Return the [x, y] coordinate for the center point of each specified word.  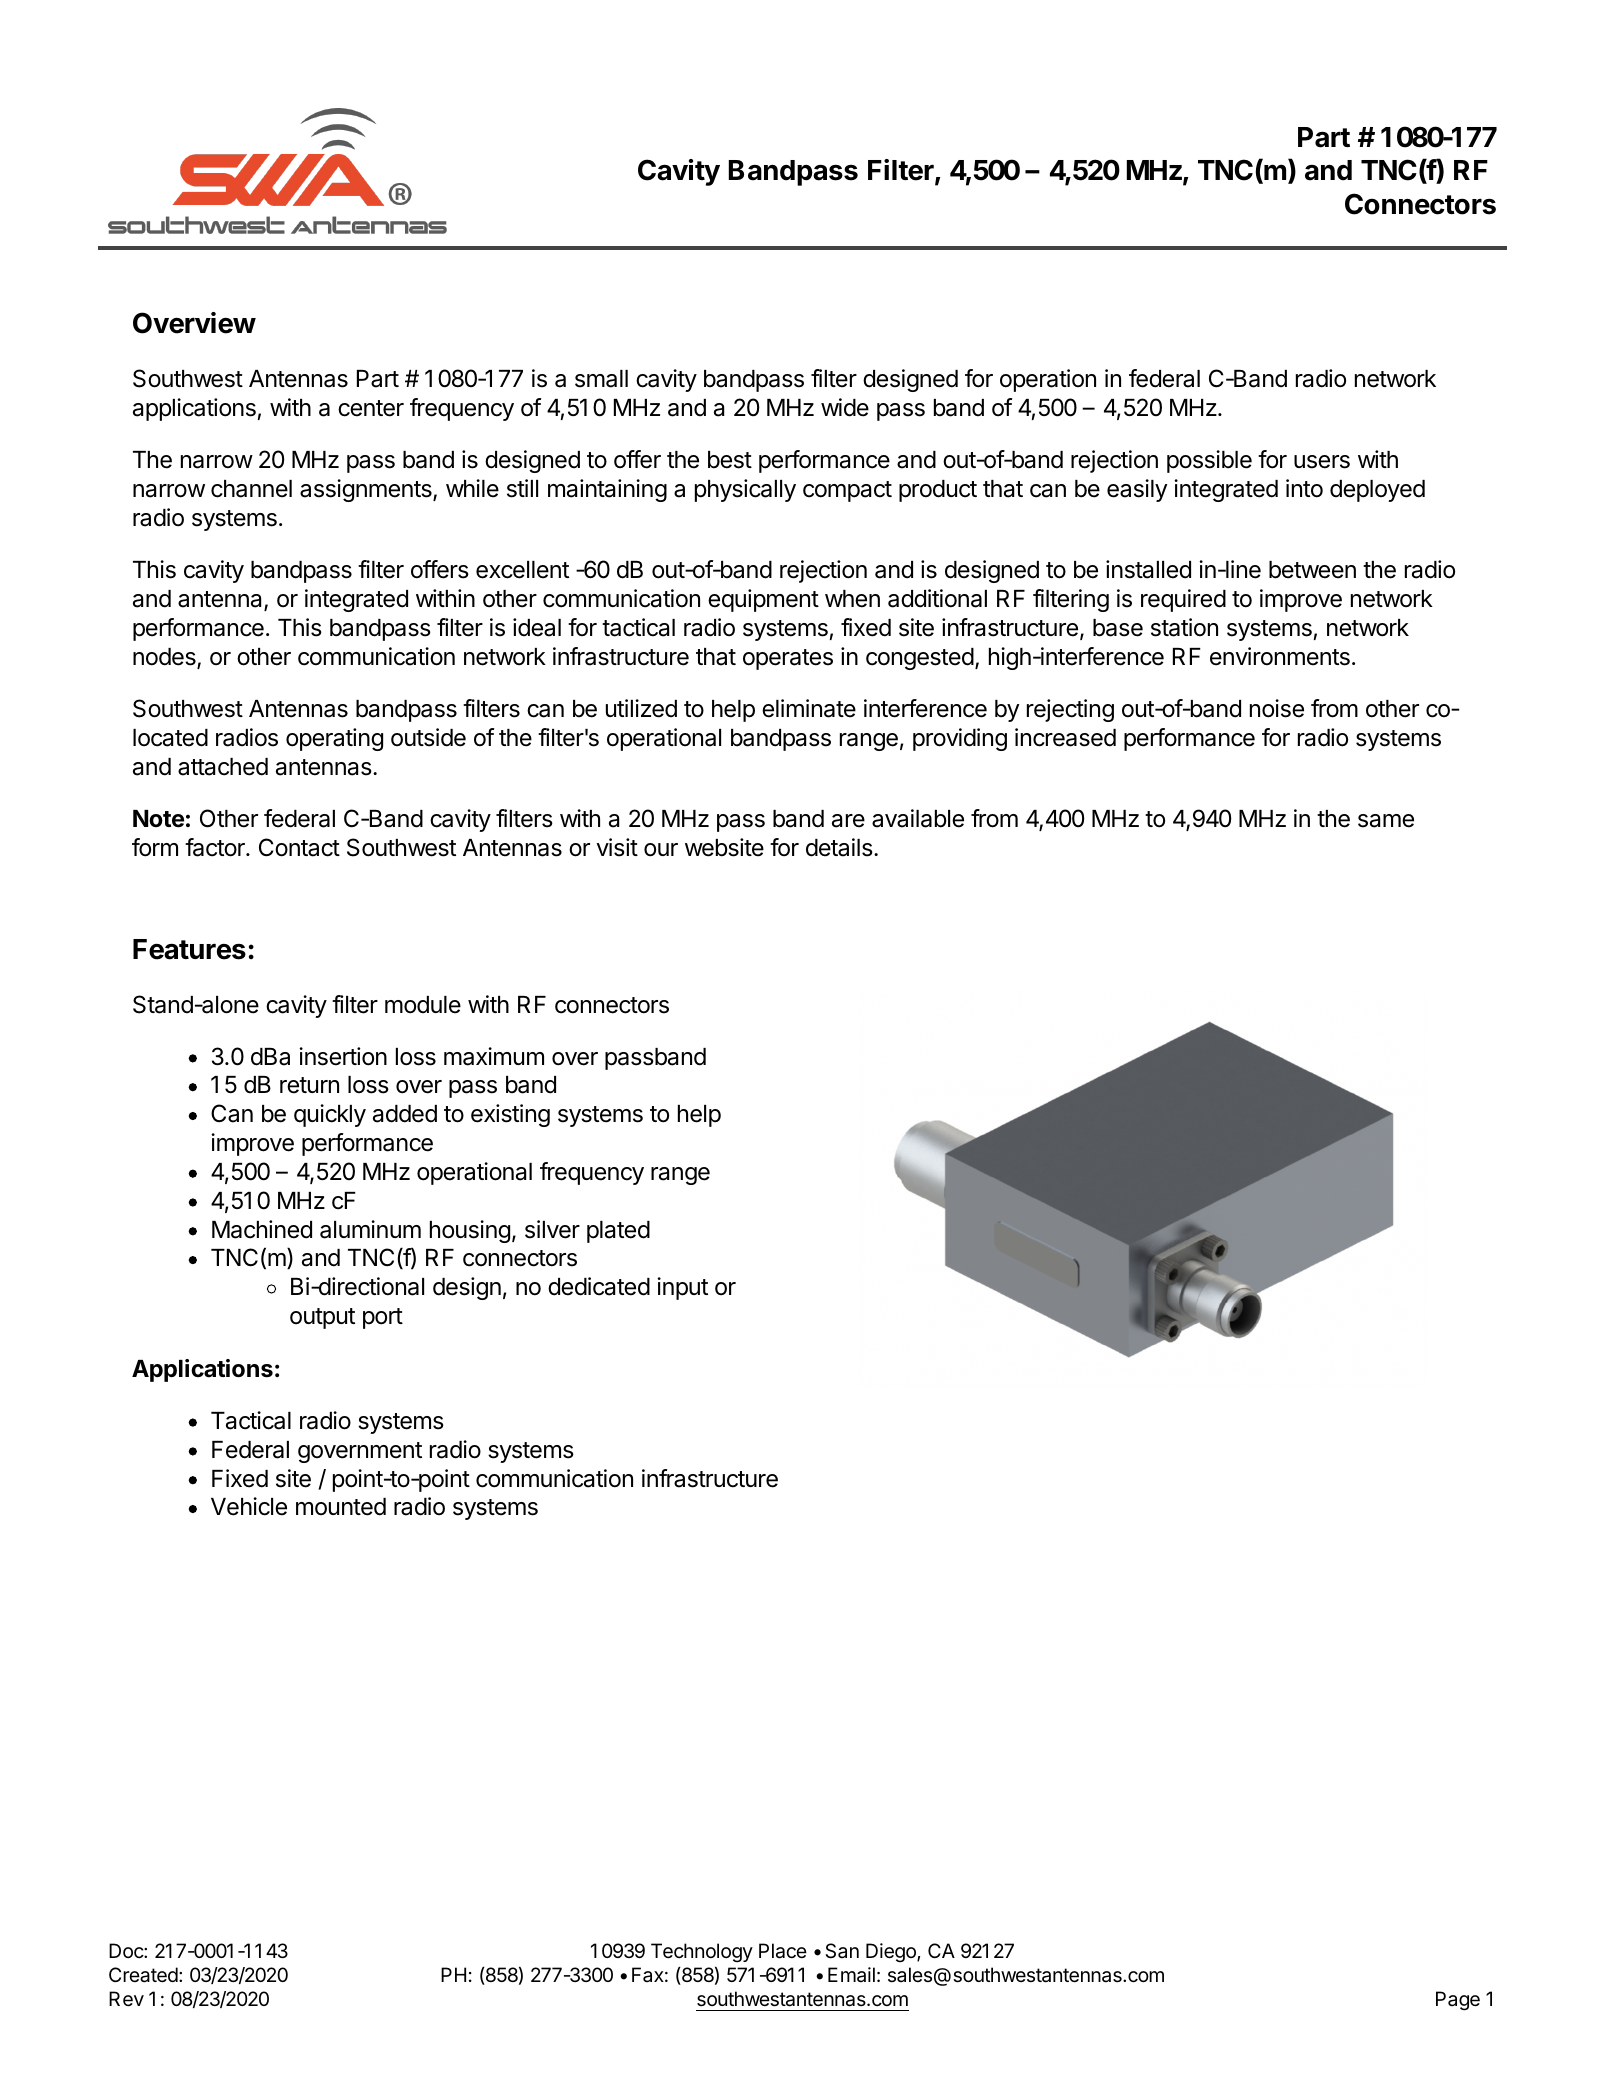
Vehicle [249, 1506]
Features [189, 949]
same [1386, 821]
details [840, 847]
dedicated [599, 1286]
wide [845, 407]
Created [143, 1975]
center [371, 408]
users [1322, 462]
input [682, 1288]
